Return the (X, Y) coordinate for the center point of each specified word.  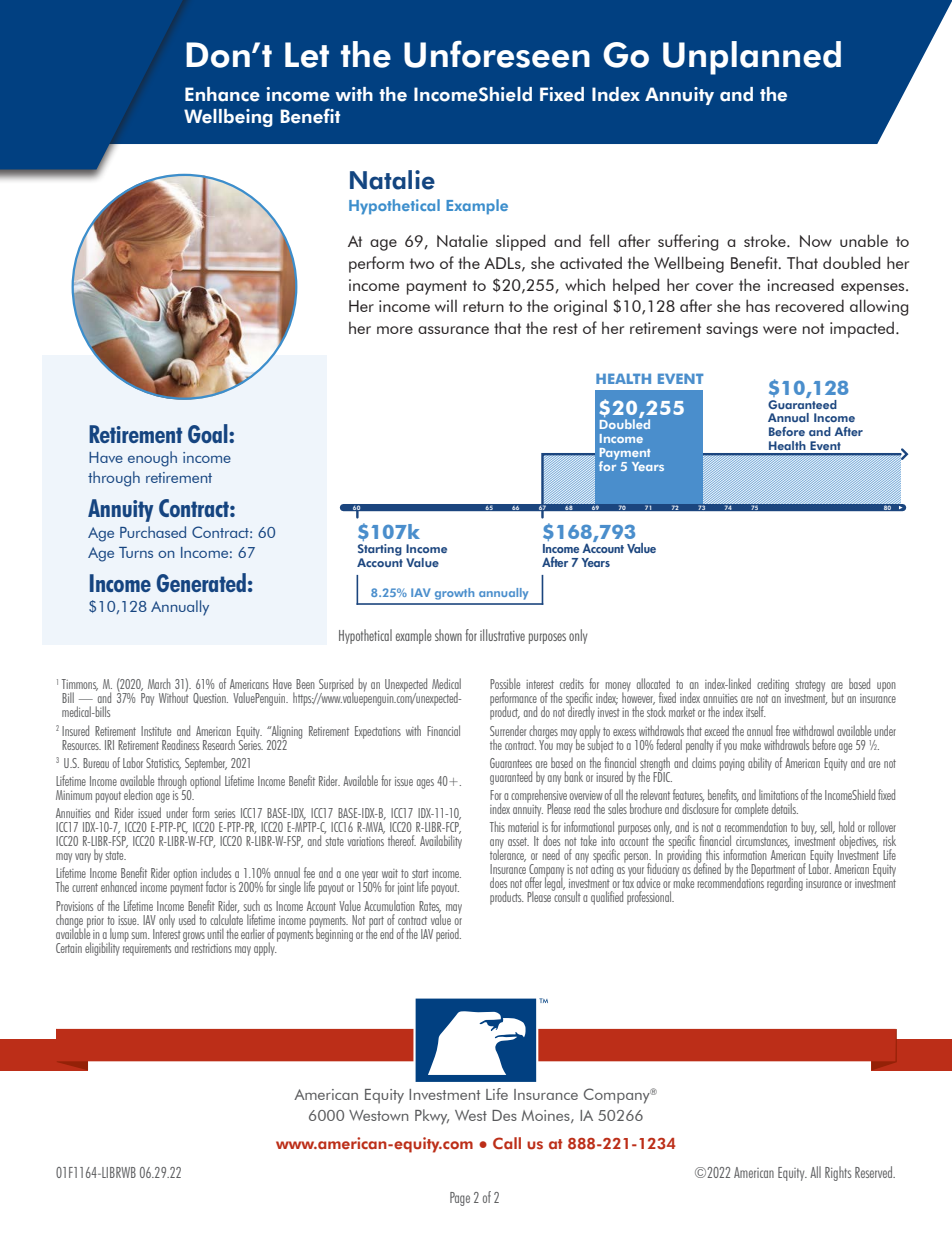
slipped (520, 242)
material (523, 826)
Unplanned (752, 58)
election (138, 794)
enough (152, 459)
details (785, 808)
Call (507, 1143)
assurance (453, 330)
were (780, 330)
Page (460, 1199)
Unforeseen (497, 54)
